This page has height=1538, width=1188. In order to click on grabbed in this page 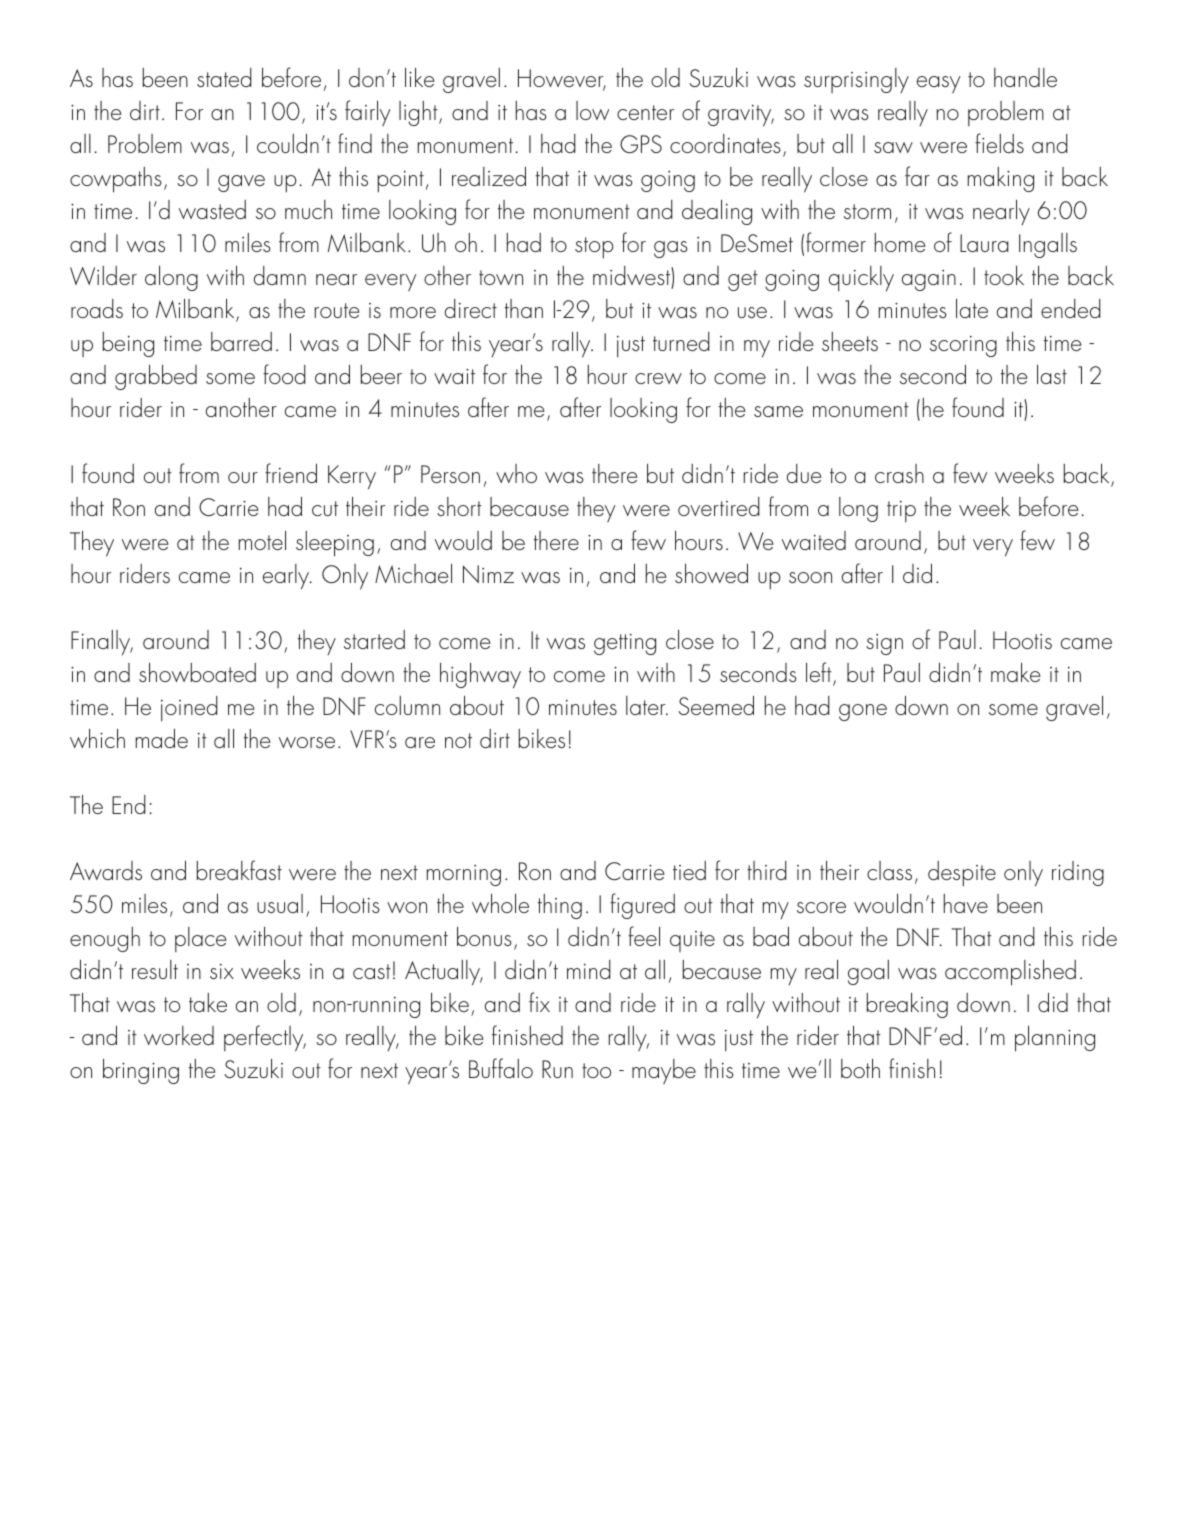, I will do `click(156, 377)`.
